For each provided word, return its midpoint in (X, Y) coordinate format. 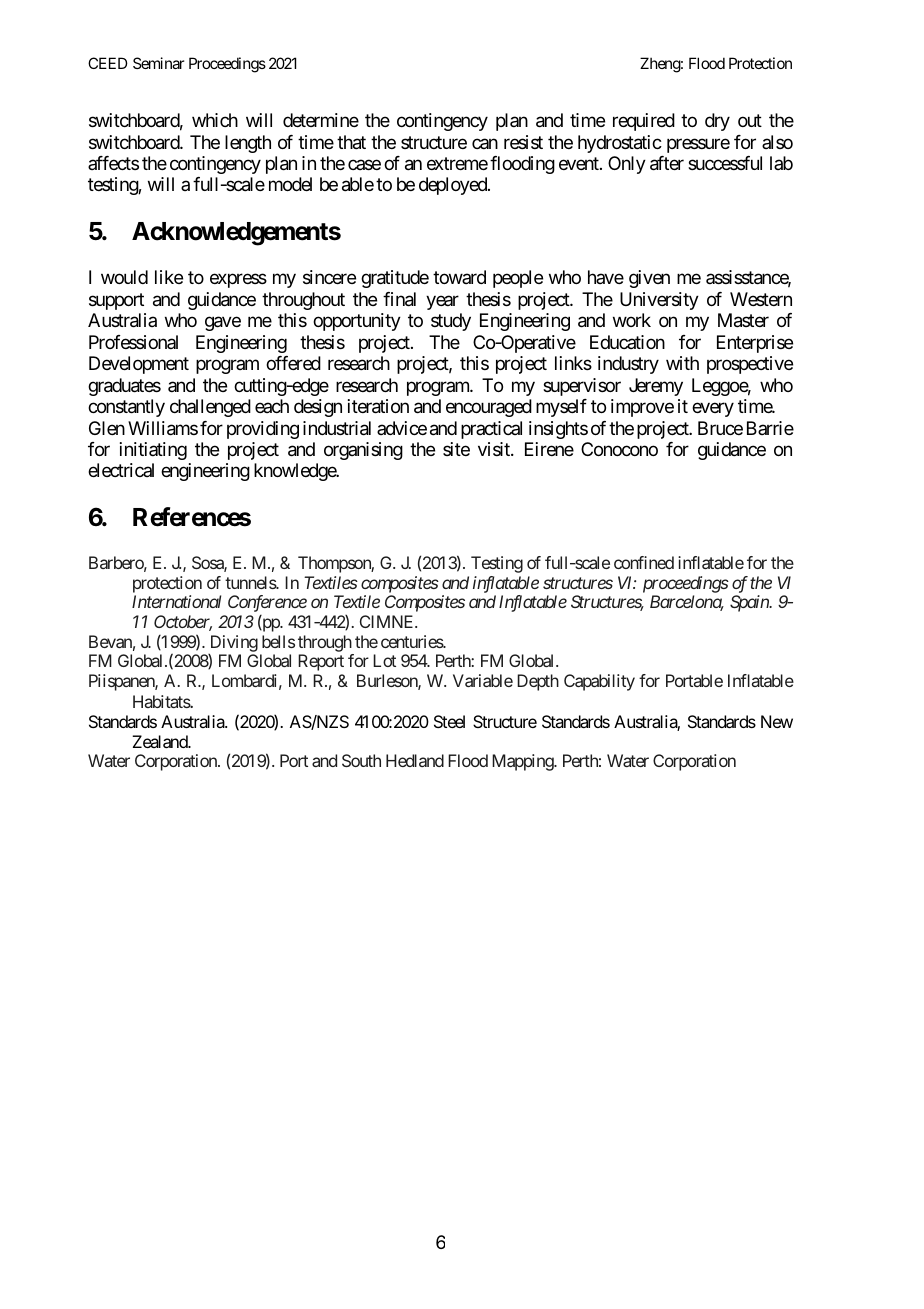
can (485, 143)
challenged (210, 408)
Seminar (158, 63)
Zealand (160, 741)
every (713, 410)
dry (717, 122)
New (777, 721)
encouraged (489, 408)
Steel (449, 721)
